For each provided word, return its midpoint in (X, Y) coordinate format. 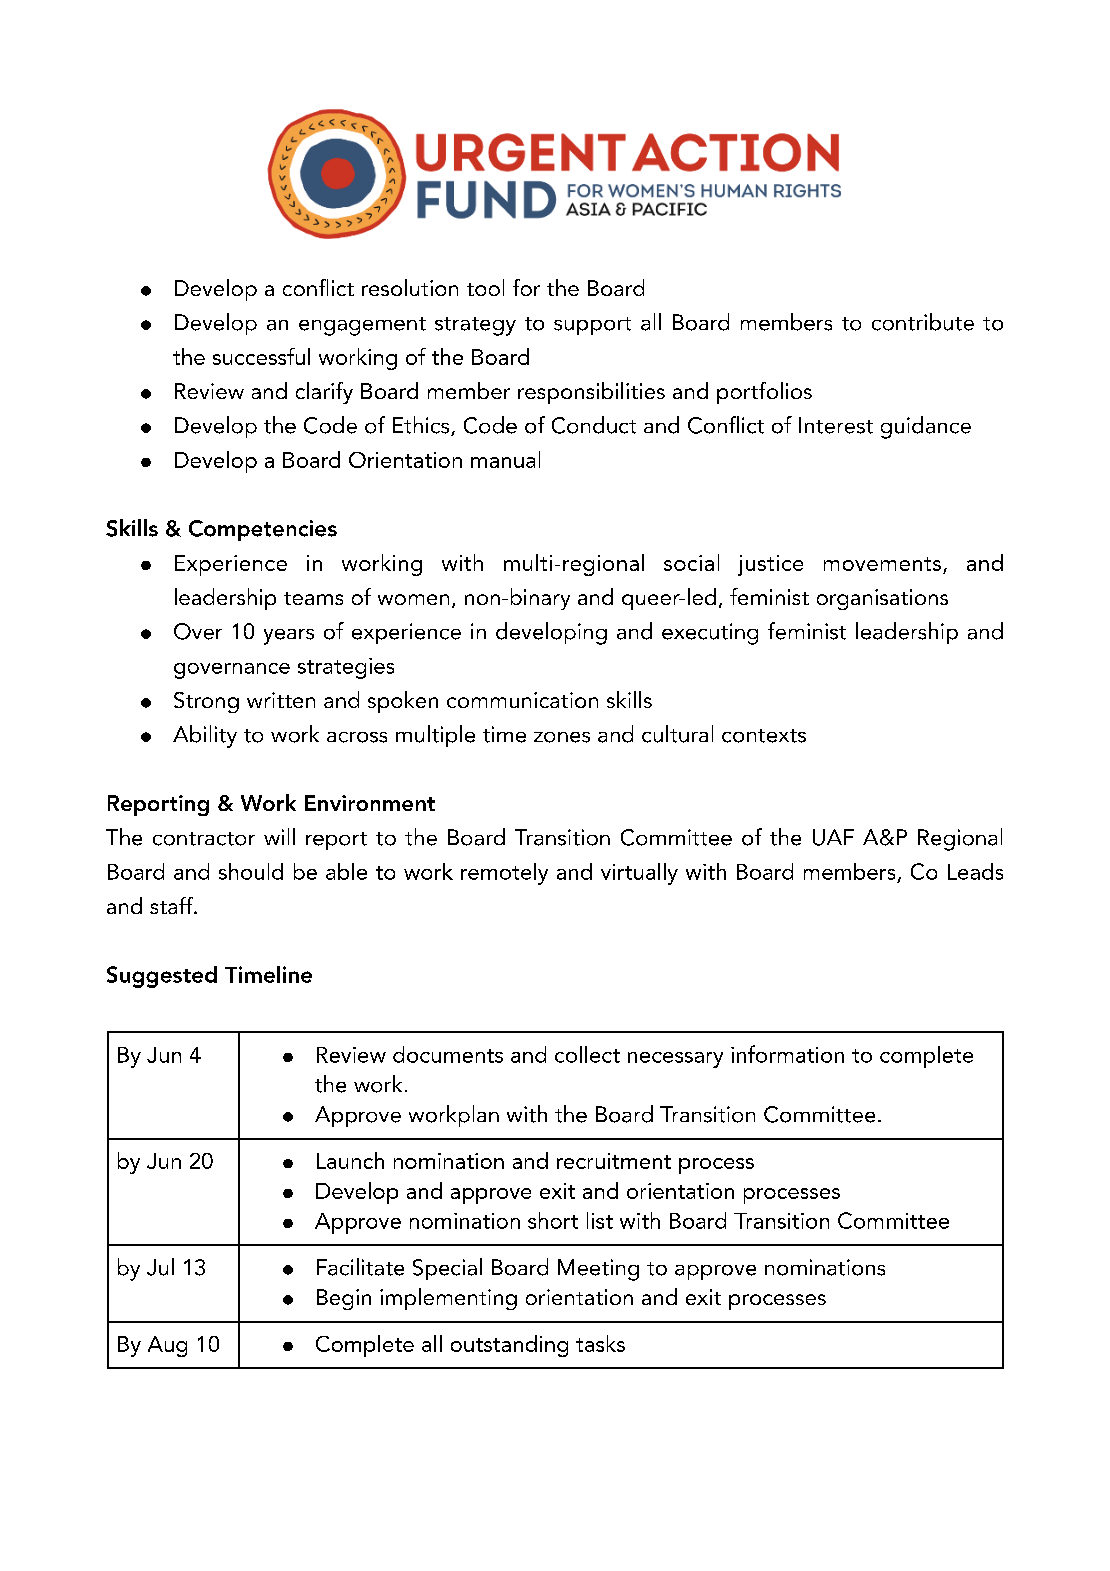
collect (587, 1054)
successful (261, 356)
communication (522, 700)
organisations (882, 599)
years (289, 637)
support (592, 326)
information (787, 1054)
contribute (923, 322)
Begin (344, 1299)
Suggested (162, 977)
